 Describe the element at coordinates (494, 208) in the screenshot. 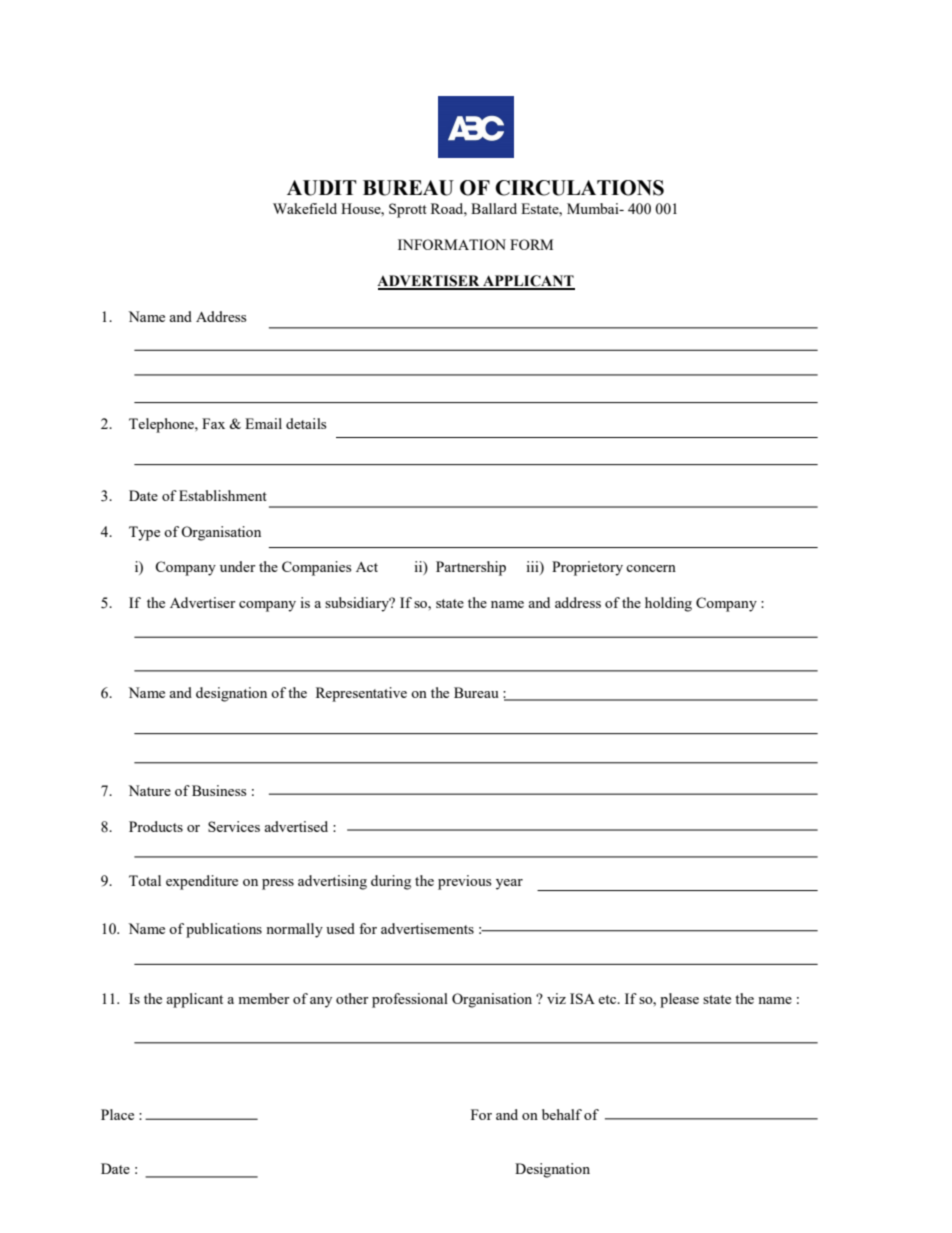

I see `Ballard` at that location.
